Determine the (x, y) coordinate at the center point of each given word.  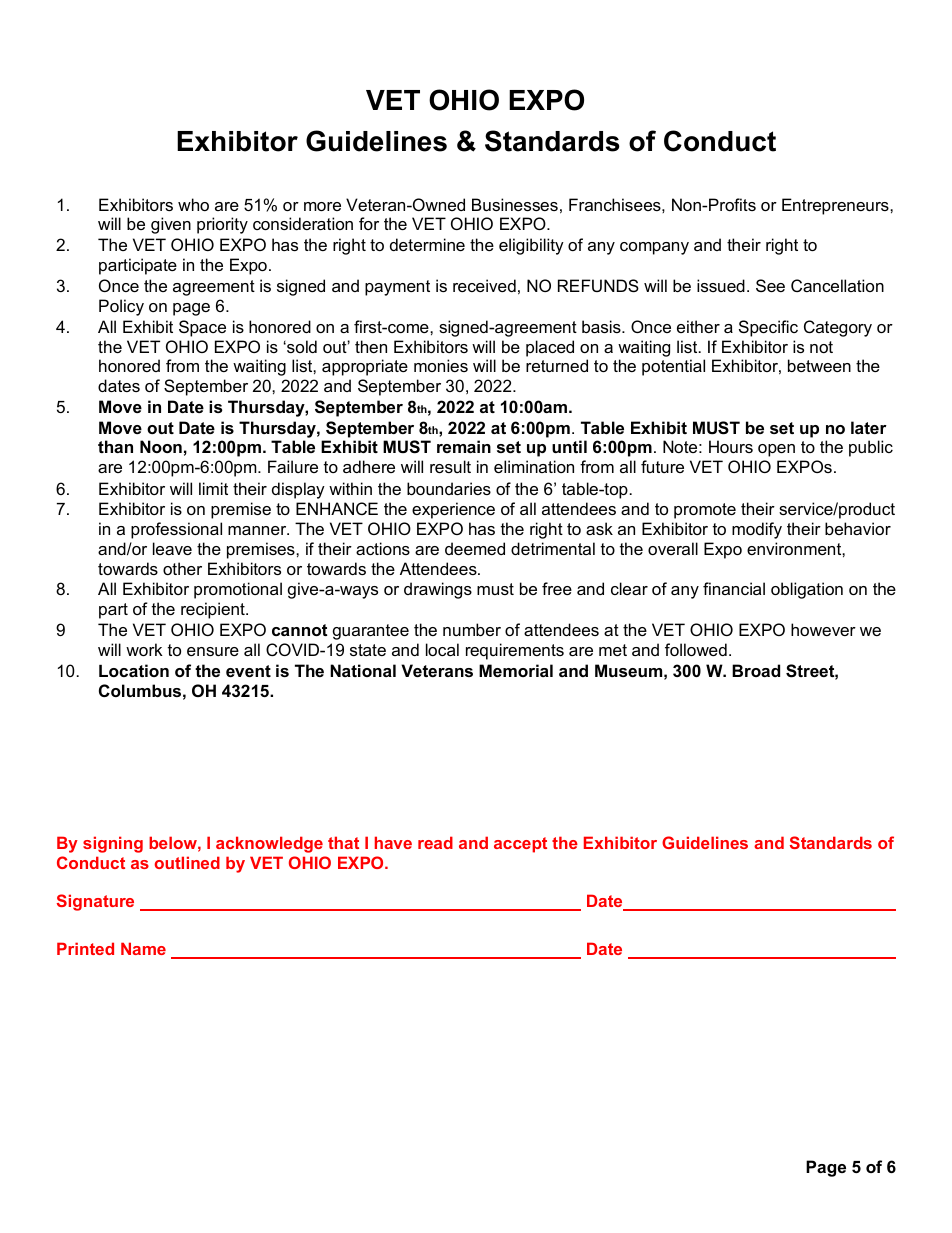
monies (441, 365)
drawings (438, 590)
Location (134, 670)
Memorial (516, 670)
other (182, 568)
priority (222, 225)
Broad (756, 670)
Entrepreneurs (836, 206)
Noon (161, 446)
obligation (807, 590)
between (819, 365)
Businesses (515, 204)
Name (143, 948)
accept (520, 845)
